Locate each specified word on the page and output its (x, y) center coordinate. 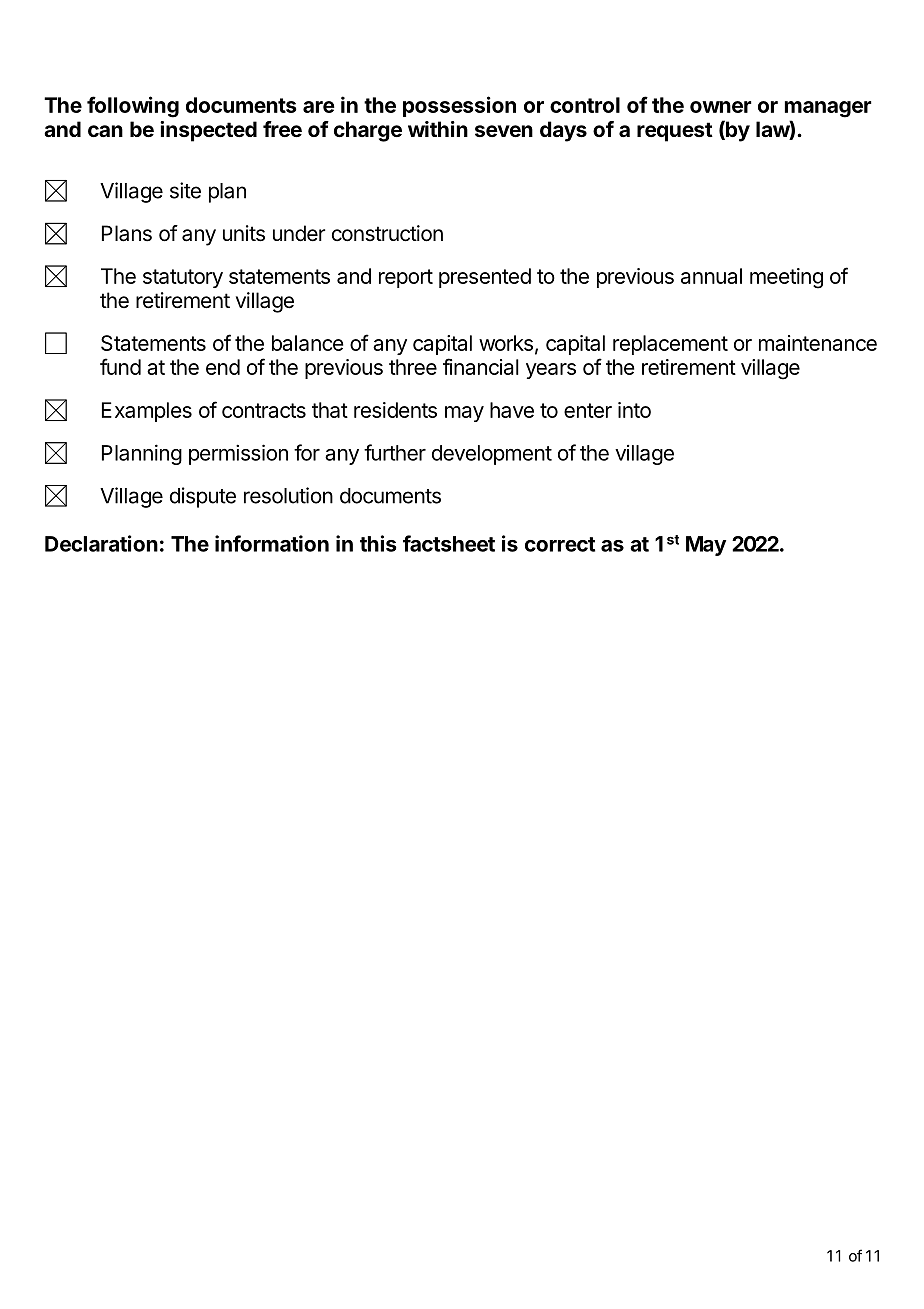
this (378, 543)
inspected (208, 131)
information (272, 543)
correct (560, 544)
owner (721, 107)
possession (459, 106)
